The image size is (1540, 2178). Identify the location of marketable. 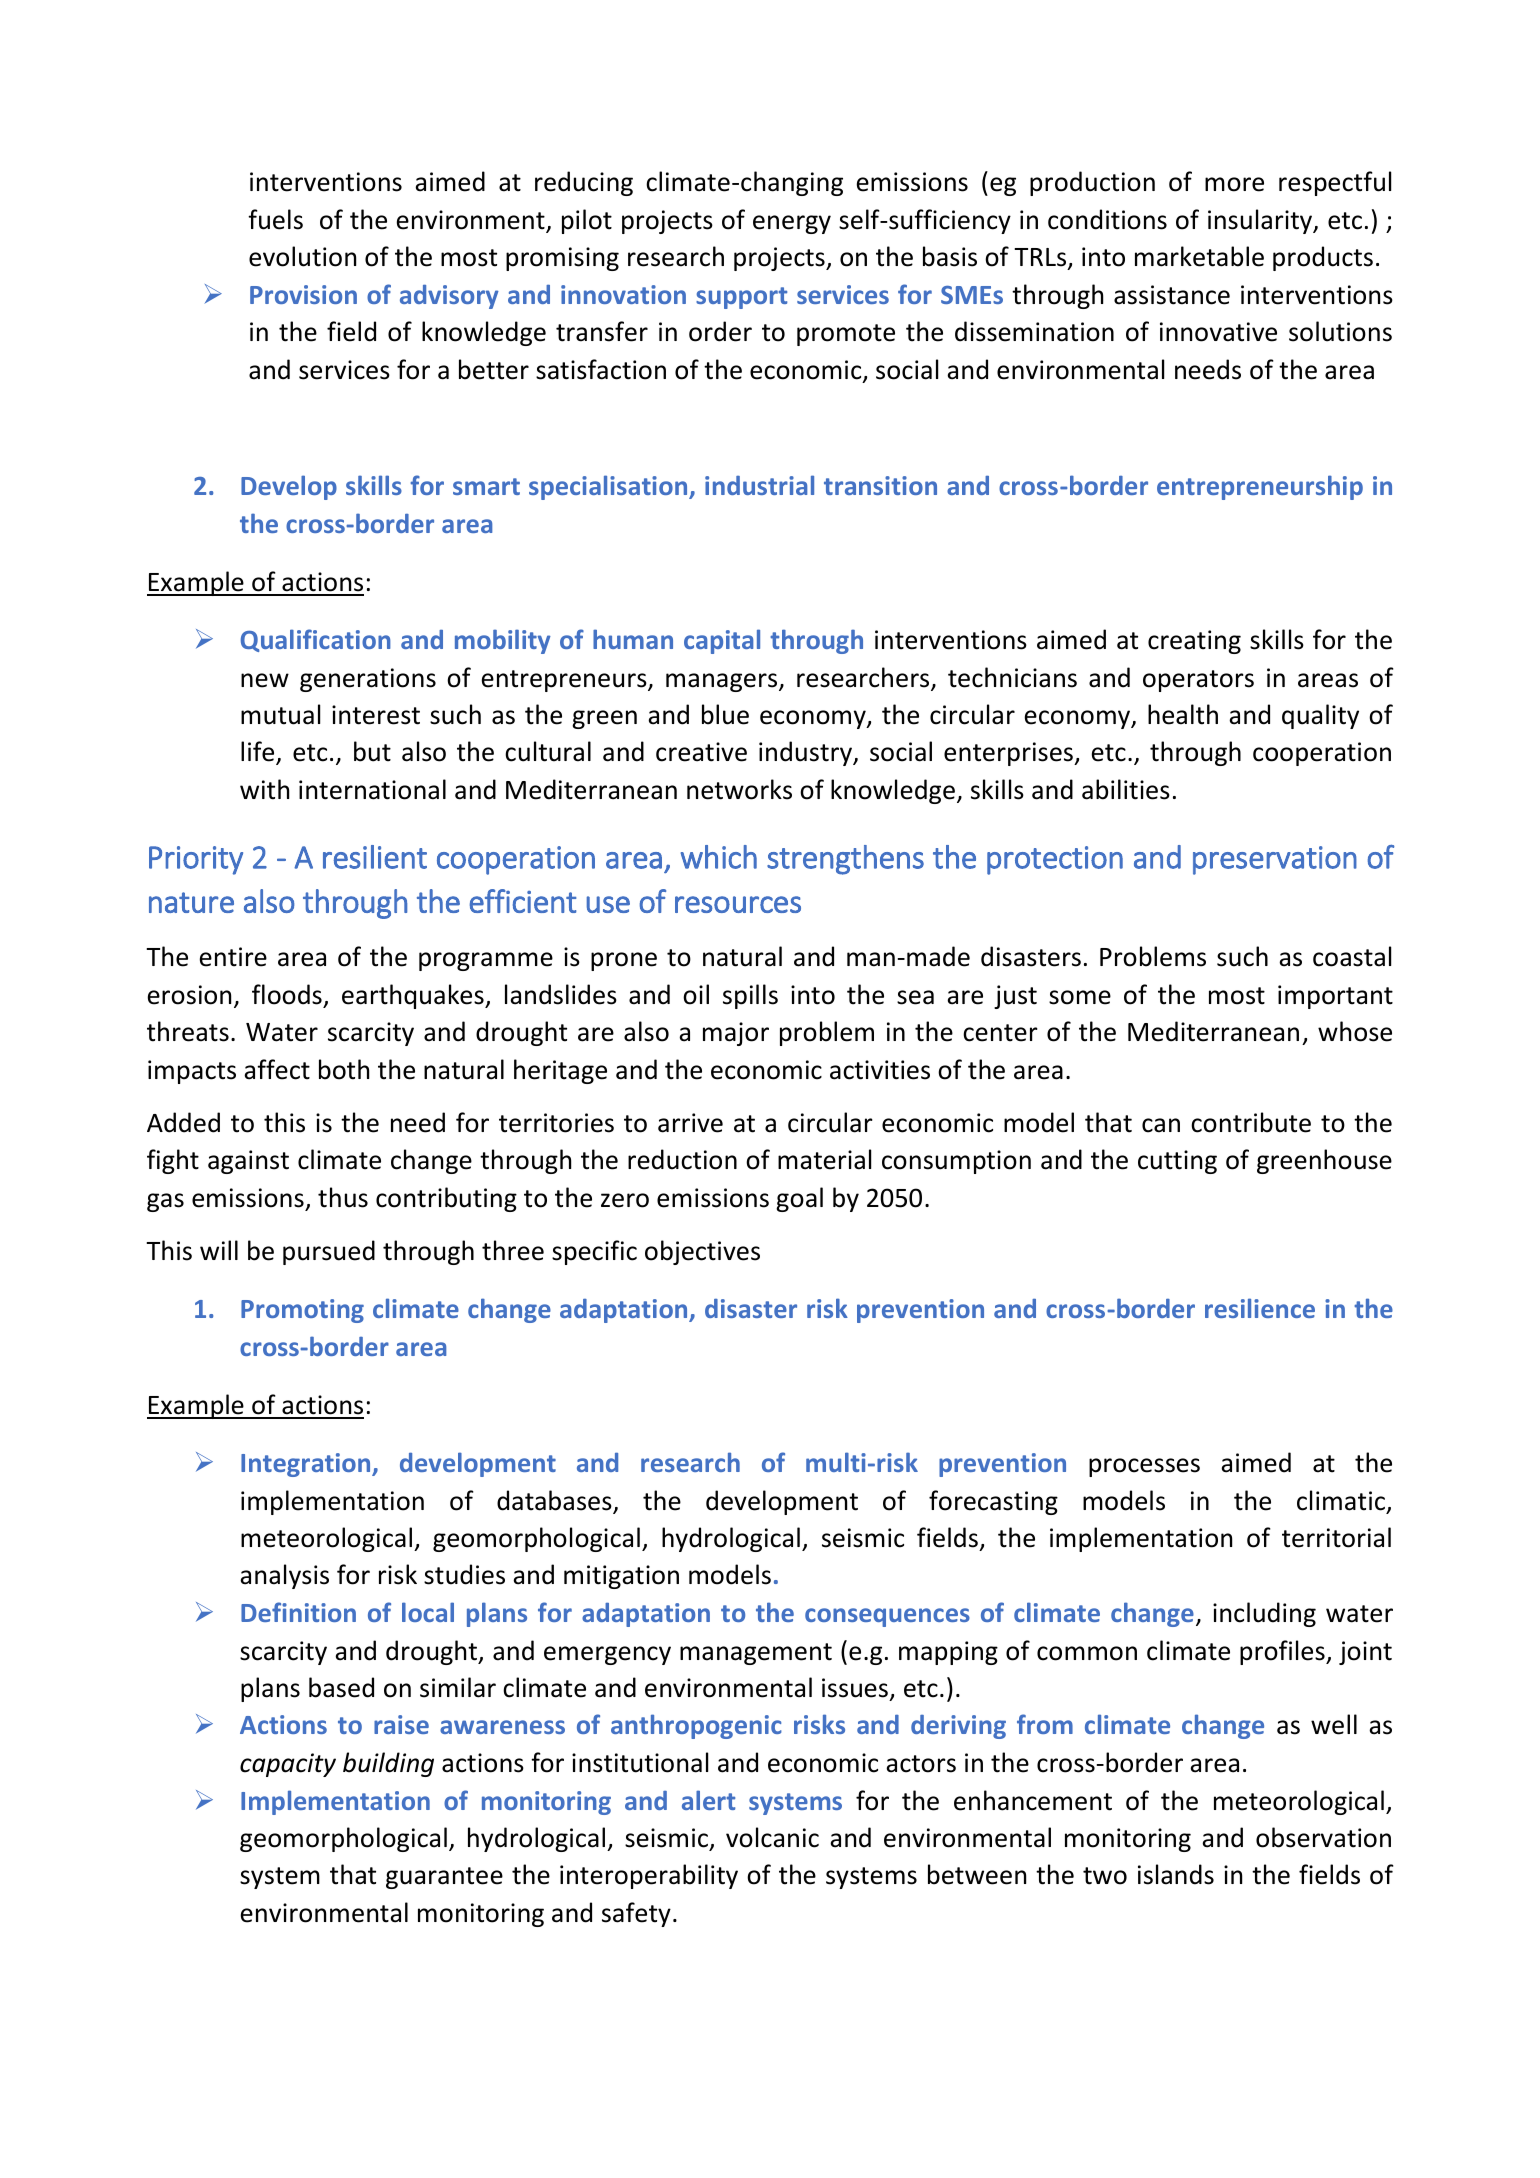
(1199, 256).
